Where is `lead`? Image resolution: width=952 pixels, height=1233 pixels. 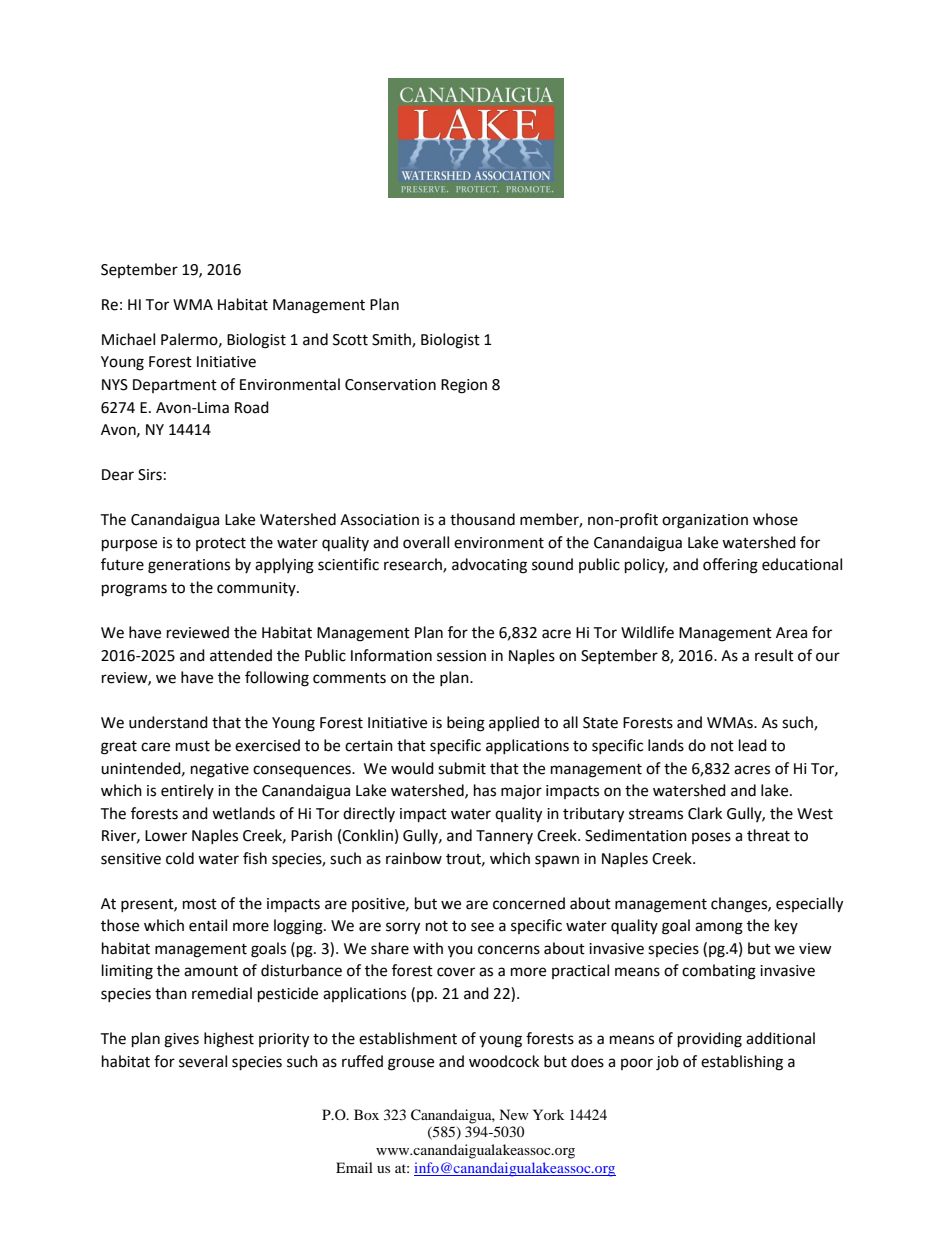
lead is located at coordinates (753, 745).
